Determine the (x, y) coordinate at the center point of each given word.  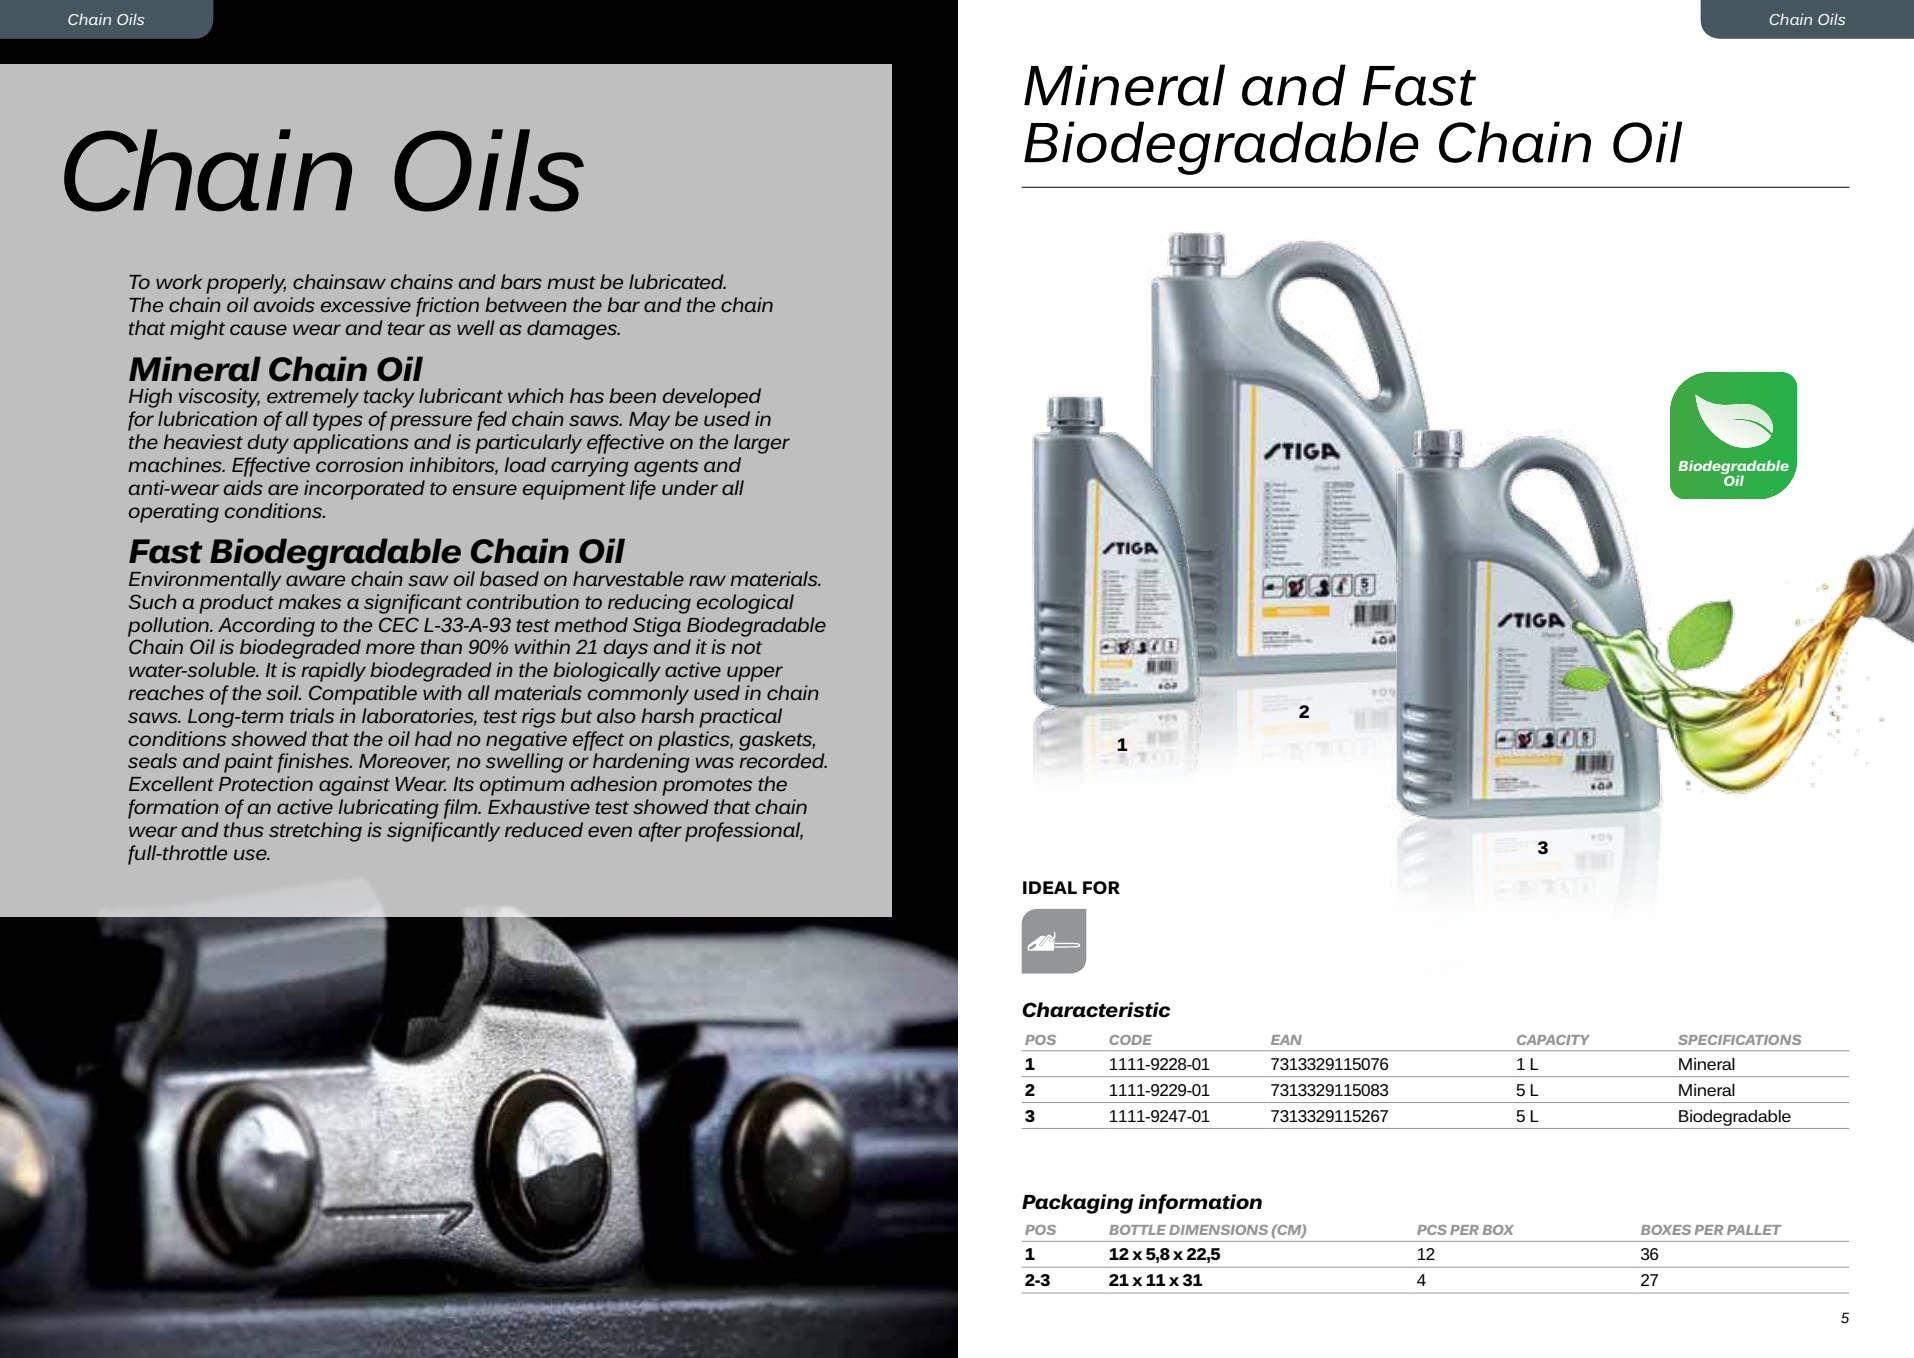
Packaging (1077, 1204)
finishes (314, 763)
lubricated (677, 281)
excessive (366, 304)
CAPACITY (1553, 1040)
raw (707, 580)
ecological (745, 604)
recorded (783, 760)
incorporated (364, 490)
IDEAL (1050, 887)
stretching (315, 832)
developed (712, 398)
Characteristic (1096, 1010)
